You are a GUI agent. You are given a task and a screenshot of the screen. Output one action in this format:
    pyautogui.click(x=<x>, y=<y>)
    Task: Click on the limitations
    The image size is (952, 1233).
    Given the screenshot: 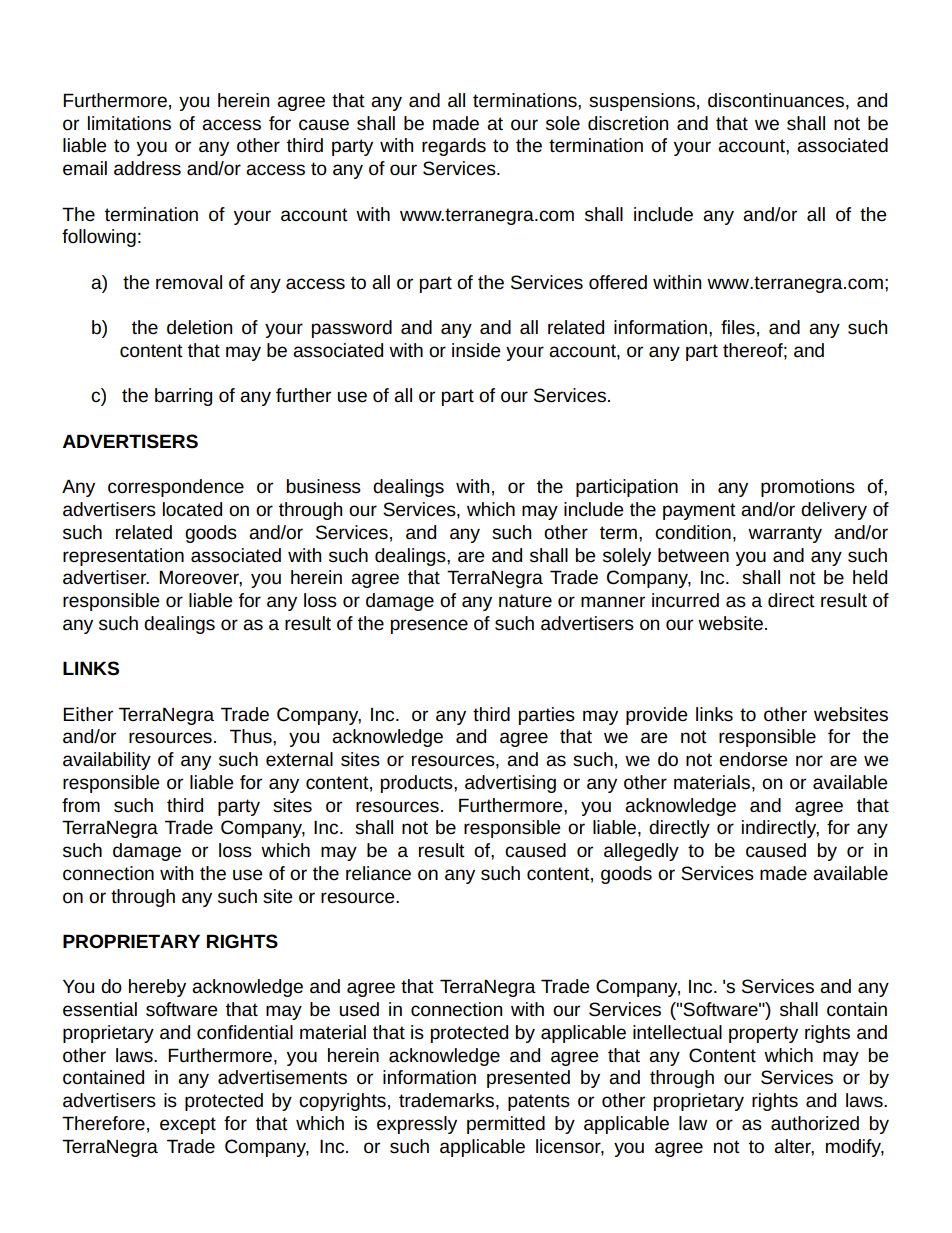 What is the action you would take?
    pyautogui.click(x=129, y=123)
